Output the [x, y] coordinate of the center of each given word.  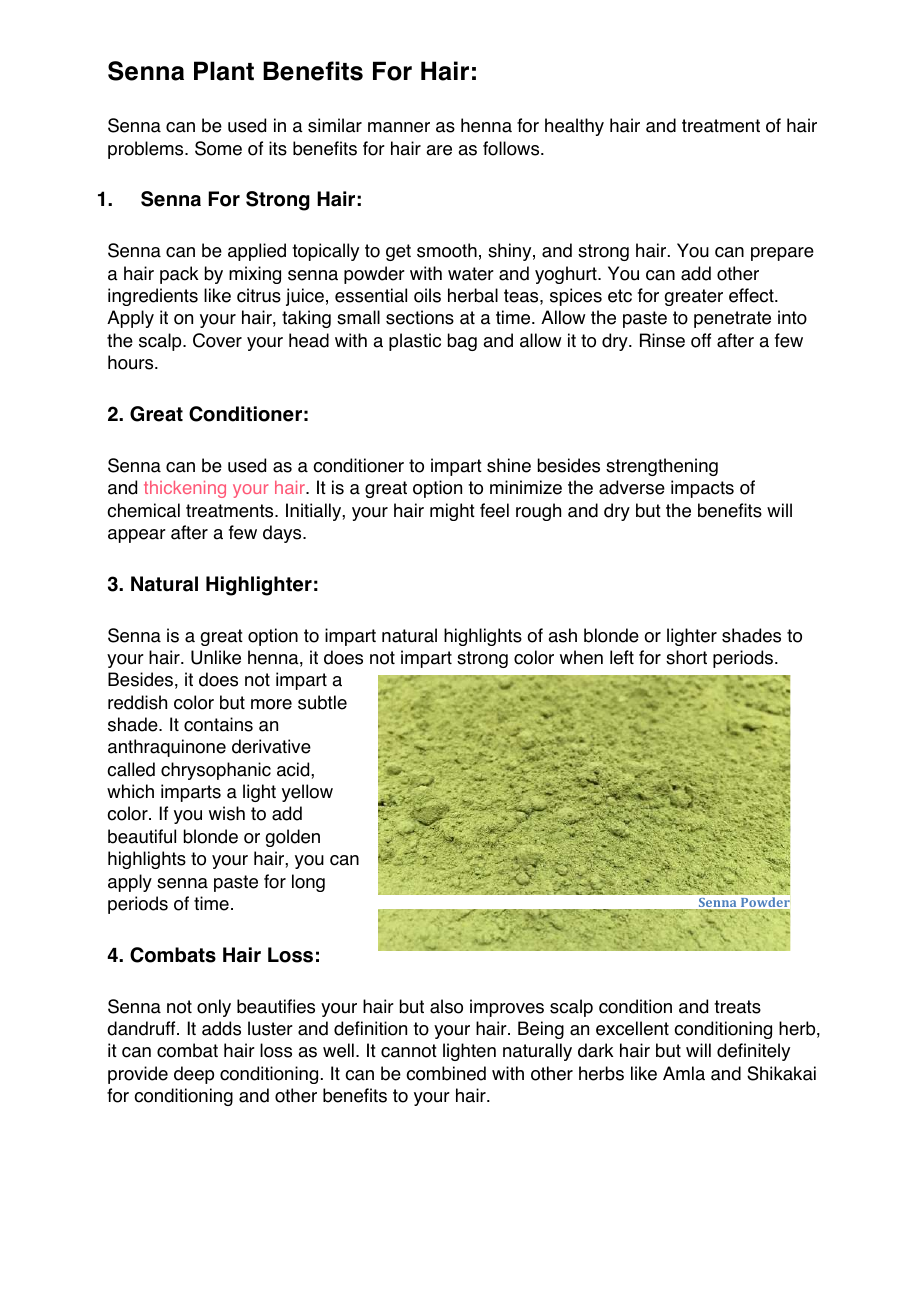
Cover [217, 340]
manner [399, 127]
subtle [322, 702]
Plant [224, 71]
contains [218, 724]
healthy [574, 127]
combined [446, 1073]
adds [221, 1028]
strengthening [662, 467]
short [686, 657]
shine [509, 465]
